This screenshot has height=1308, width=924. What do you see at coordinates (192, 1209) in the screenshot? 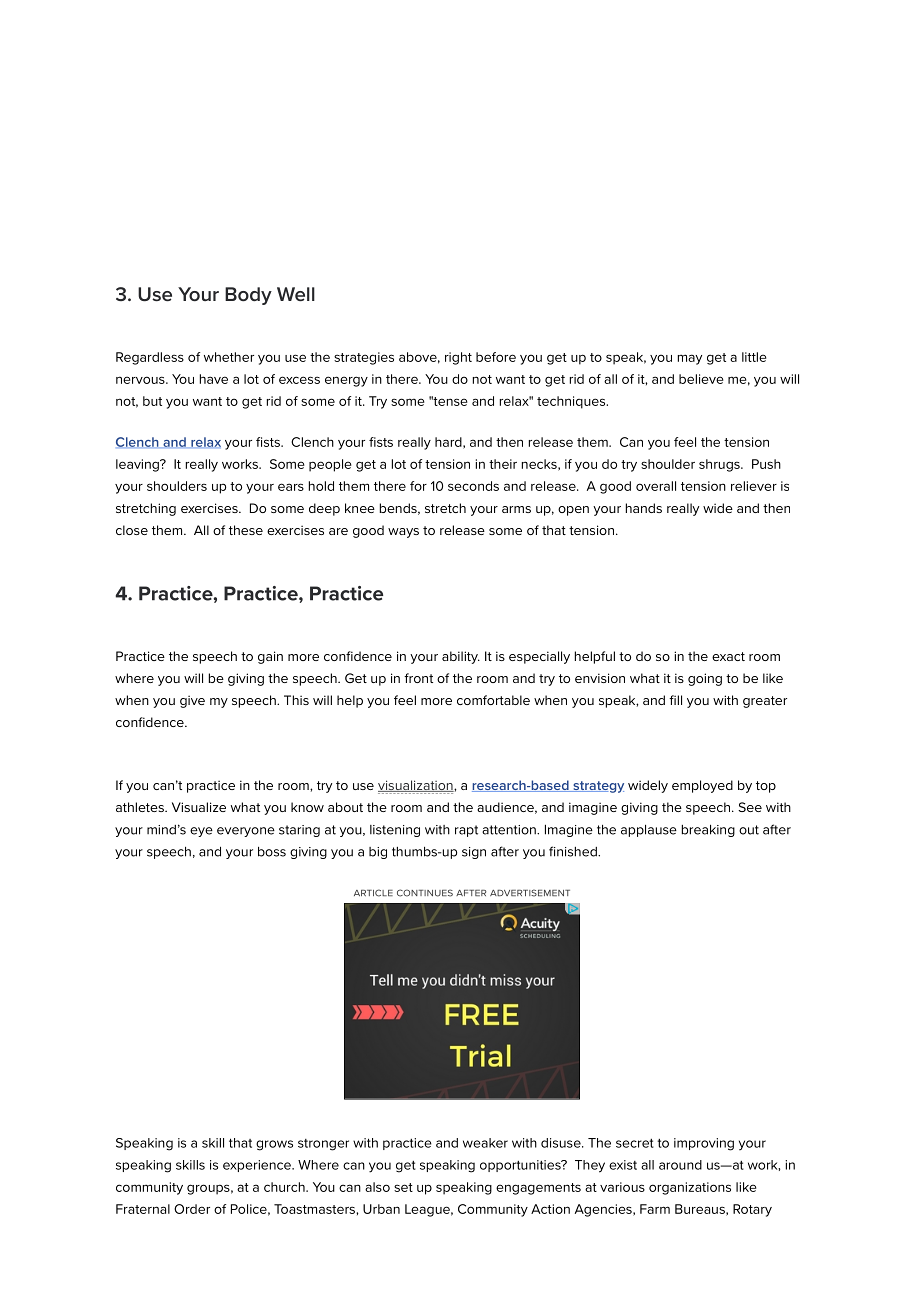
I see `Order` at bounding box center [192, 1209].
